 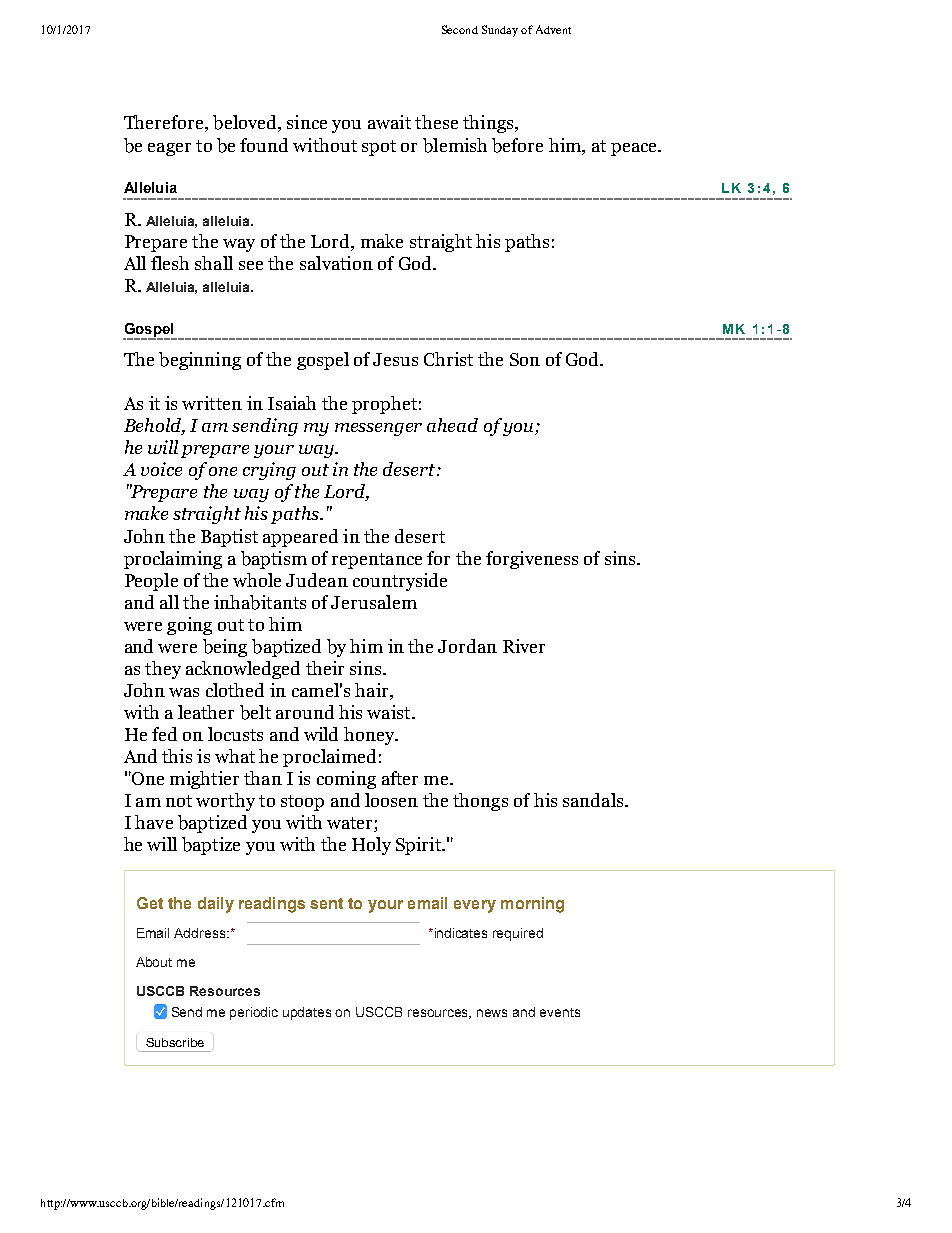 I want to click on eager, so click(x=169, y=149).
